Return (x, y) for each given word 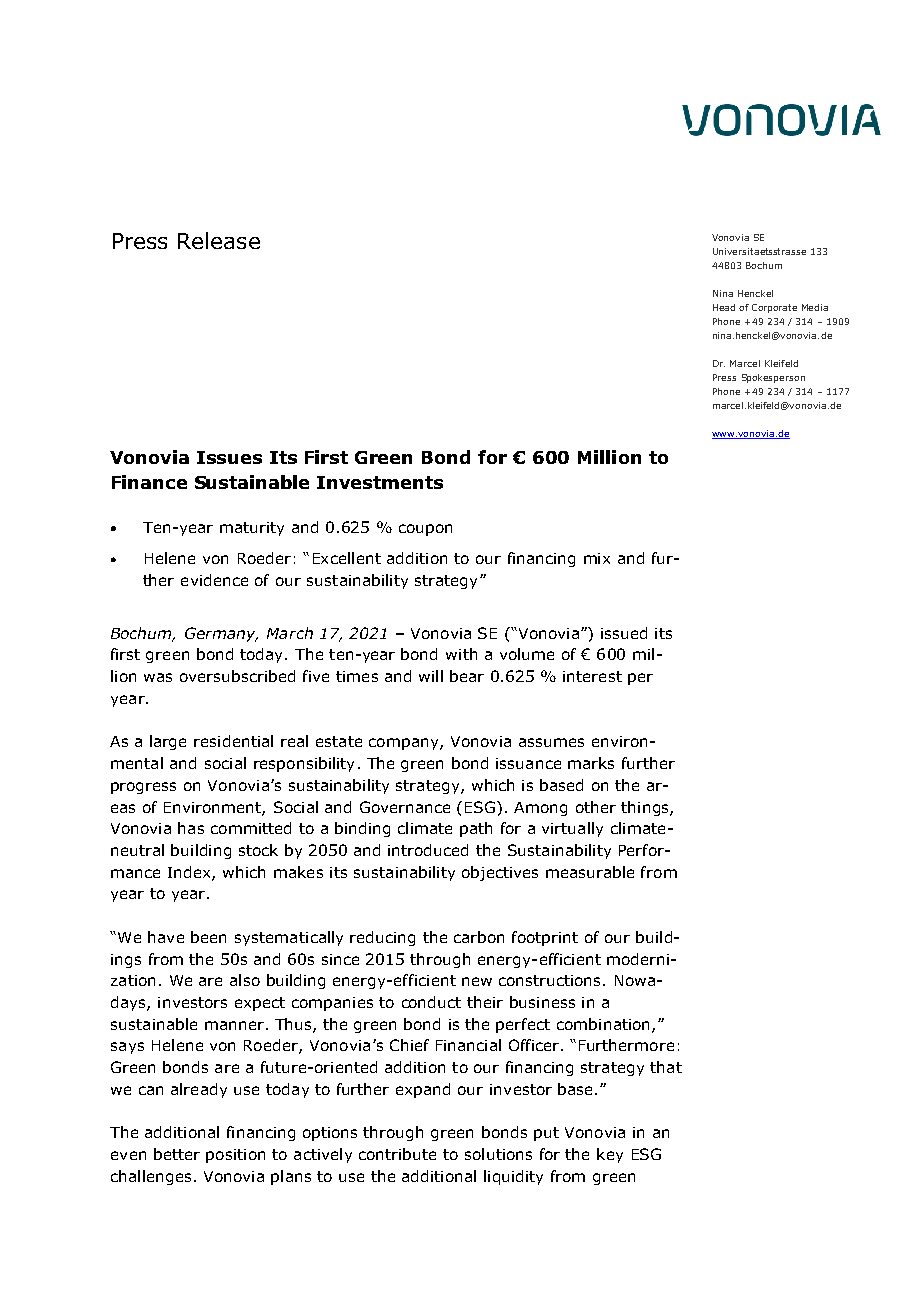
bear (467, 676)
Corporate (774, 308)
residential (233, 741)
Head (724, 307)
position (235, 1156)
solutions (498, 1154)
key (610, 1155)
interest (592, 676)
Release (219, 240)
